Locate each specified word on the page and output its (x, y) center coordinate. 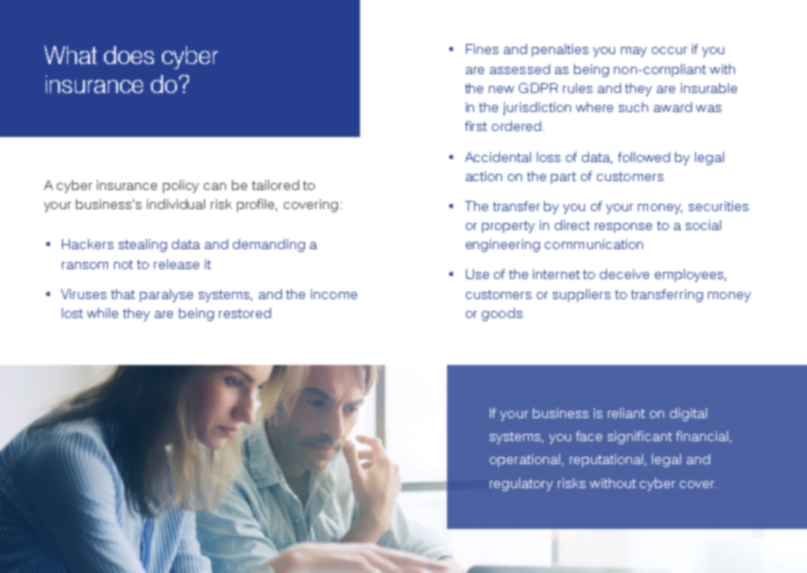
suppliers (582, 295)
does (129, 55)
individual (176, 204)
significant (640, 437)
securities (719, 206)
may (634, 52)
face (589, 436)
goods (502, 314)
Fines (482, 49)
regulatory (521, 484)
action (484, 176)
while (102, 313)
